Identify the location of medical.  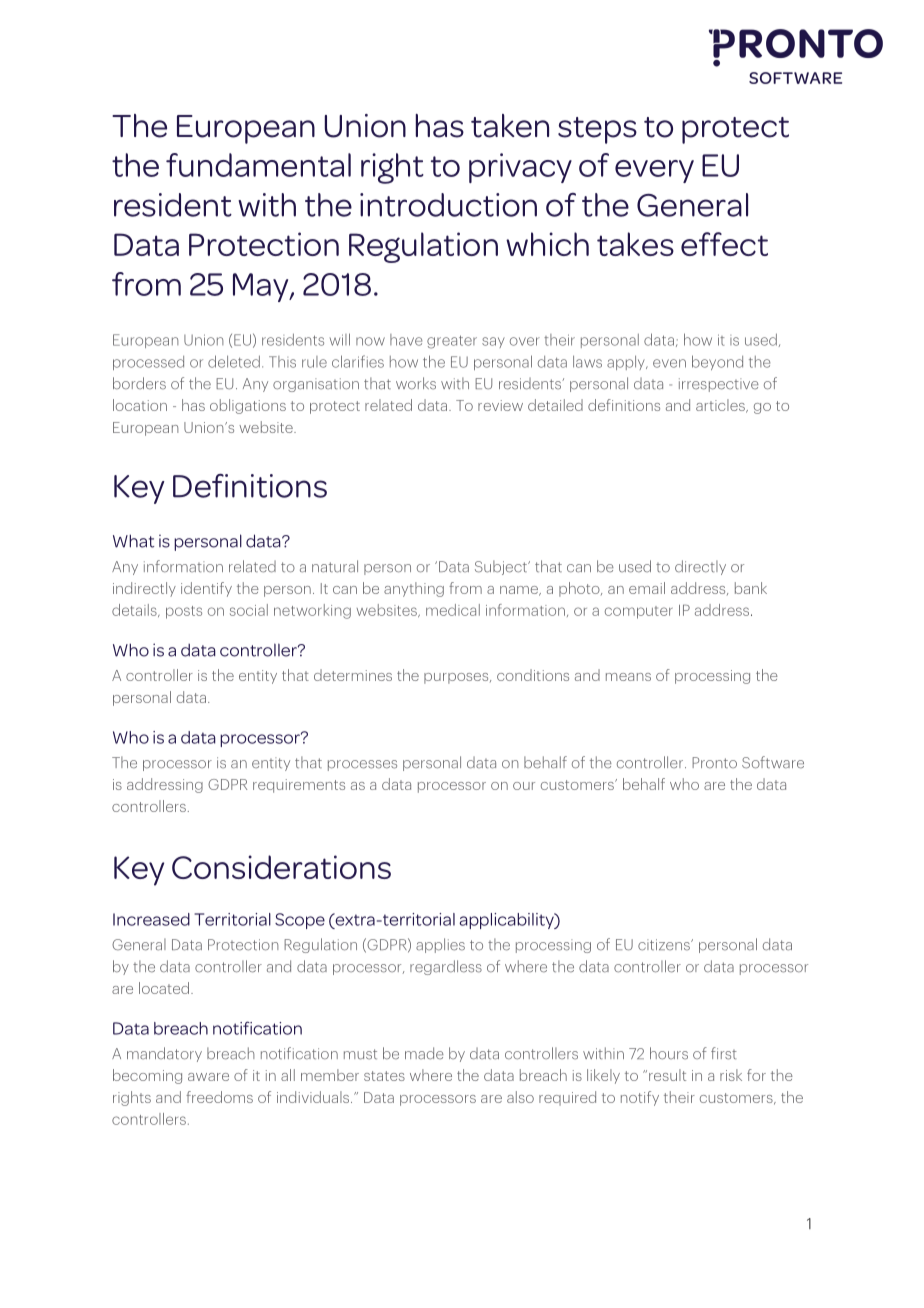
(453, 610).
